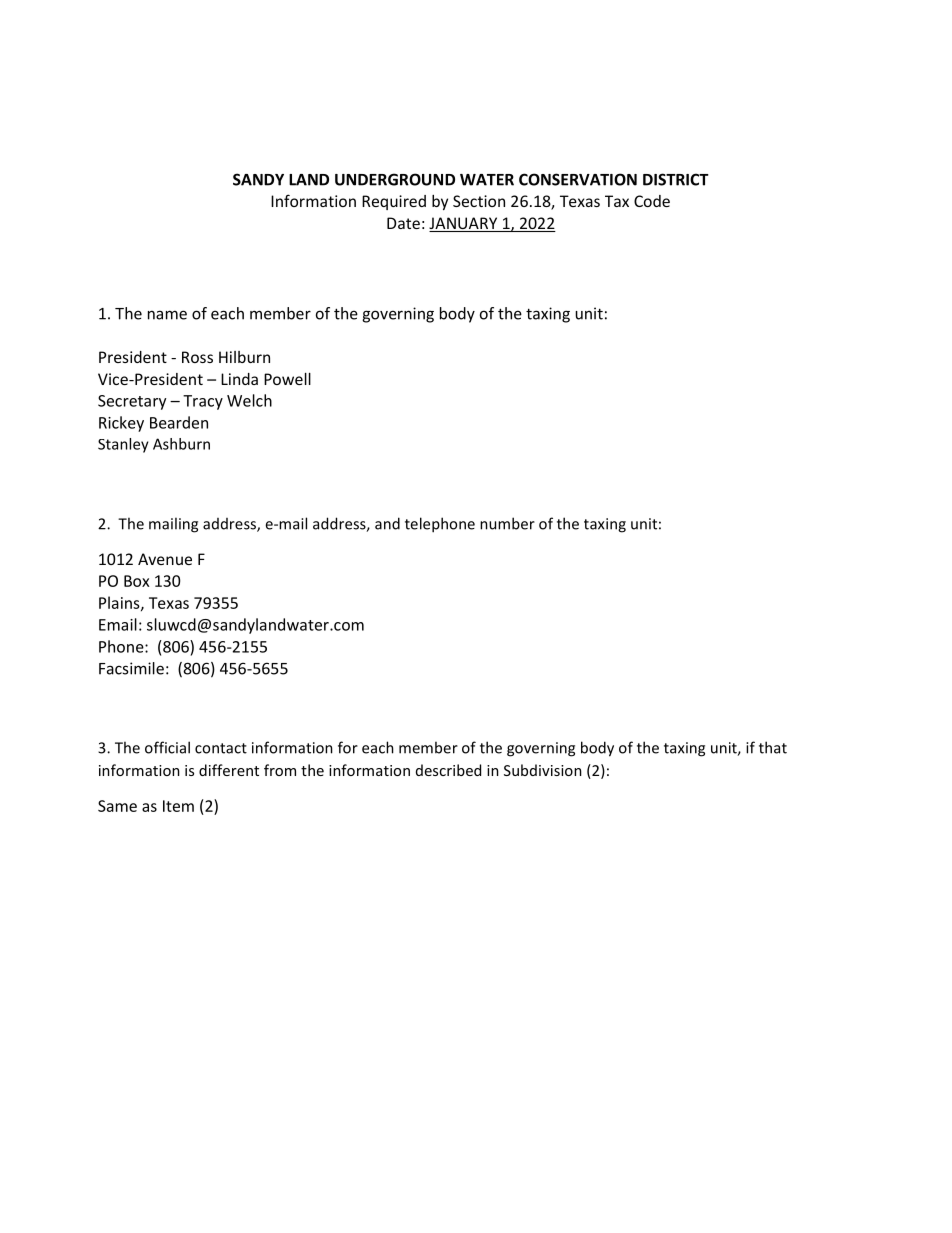 The image size is (952, 1233). What do you see at coordinates (479, 201) in the screenshot?
I see `Section` at bounding box center [479, 201].
